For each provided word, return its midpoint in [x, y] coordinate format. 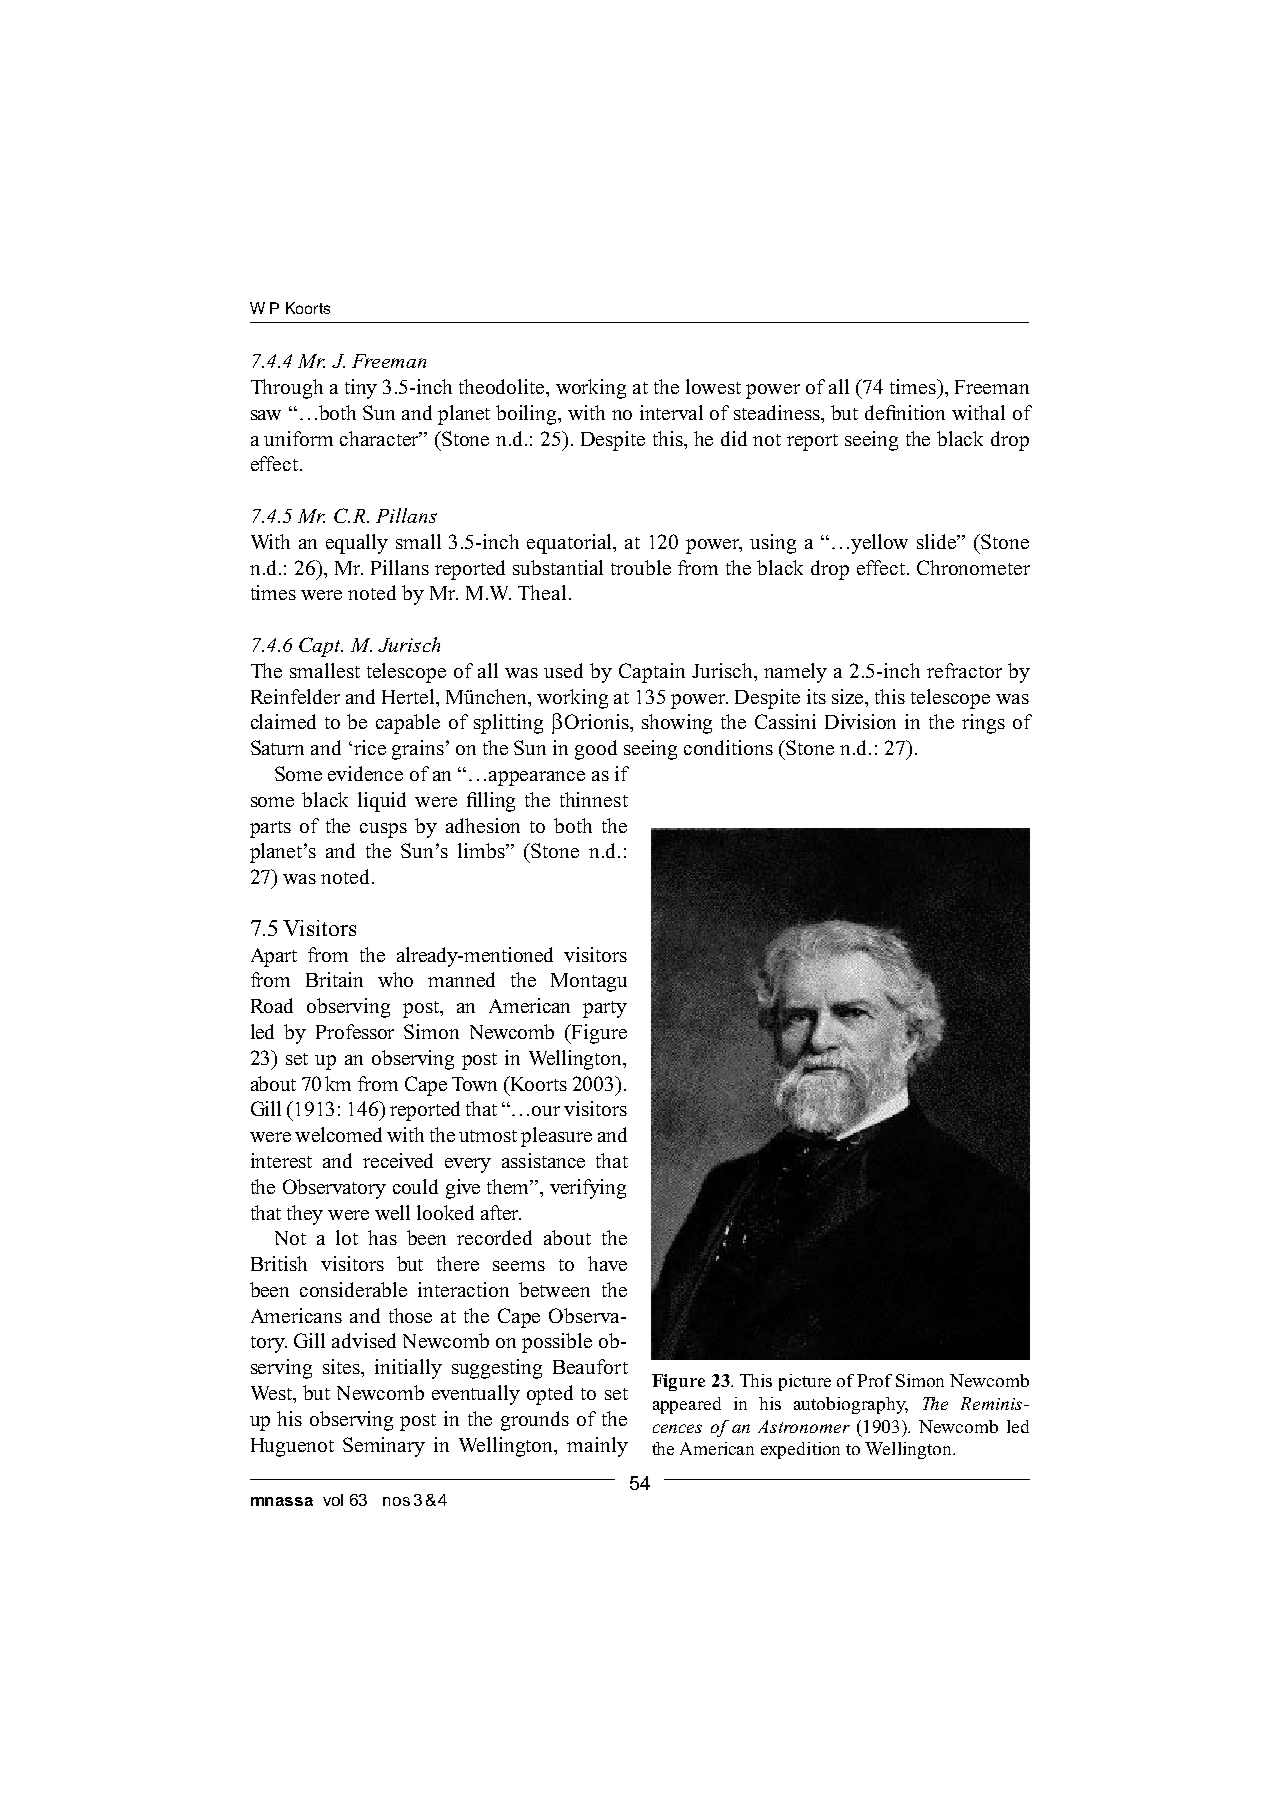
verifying [588, 1189]
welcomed [338, 1134]
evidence [365, 773]
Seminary [384, 1447]
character [381, 438]
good [596, 750]
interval [671, 412]
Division [860, 721]
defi [881, 412]
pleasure [556, 1137]
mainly [597, 1447]
